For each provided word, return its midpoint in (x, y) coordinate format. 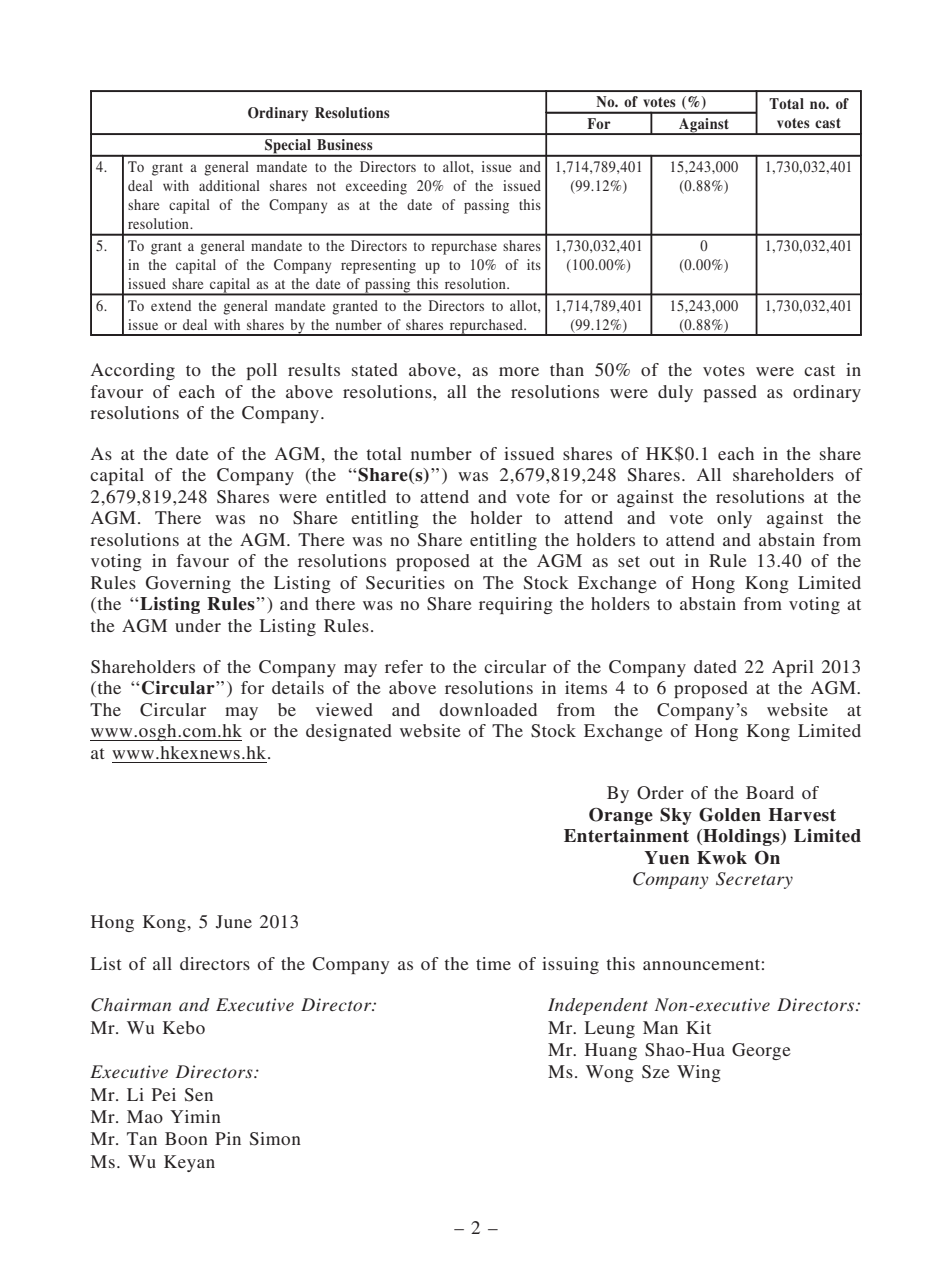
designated (349, 732)
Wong (610, 1073)
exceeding (376, 187)
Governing (188, 584)
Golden (730, 815)
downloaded (488, 709)
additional (229, 185)
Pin (228, 1138)
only (734, 519)
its (534, 264)
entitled (356, 496)
